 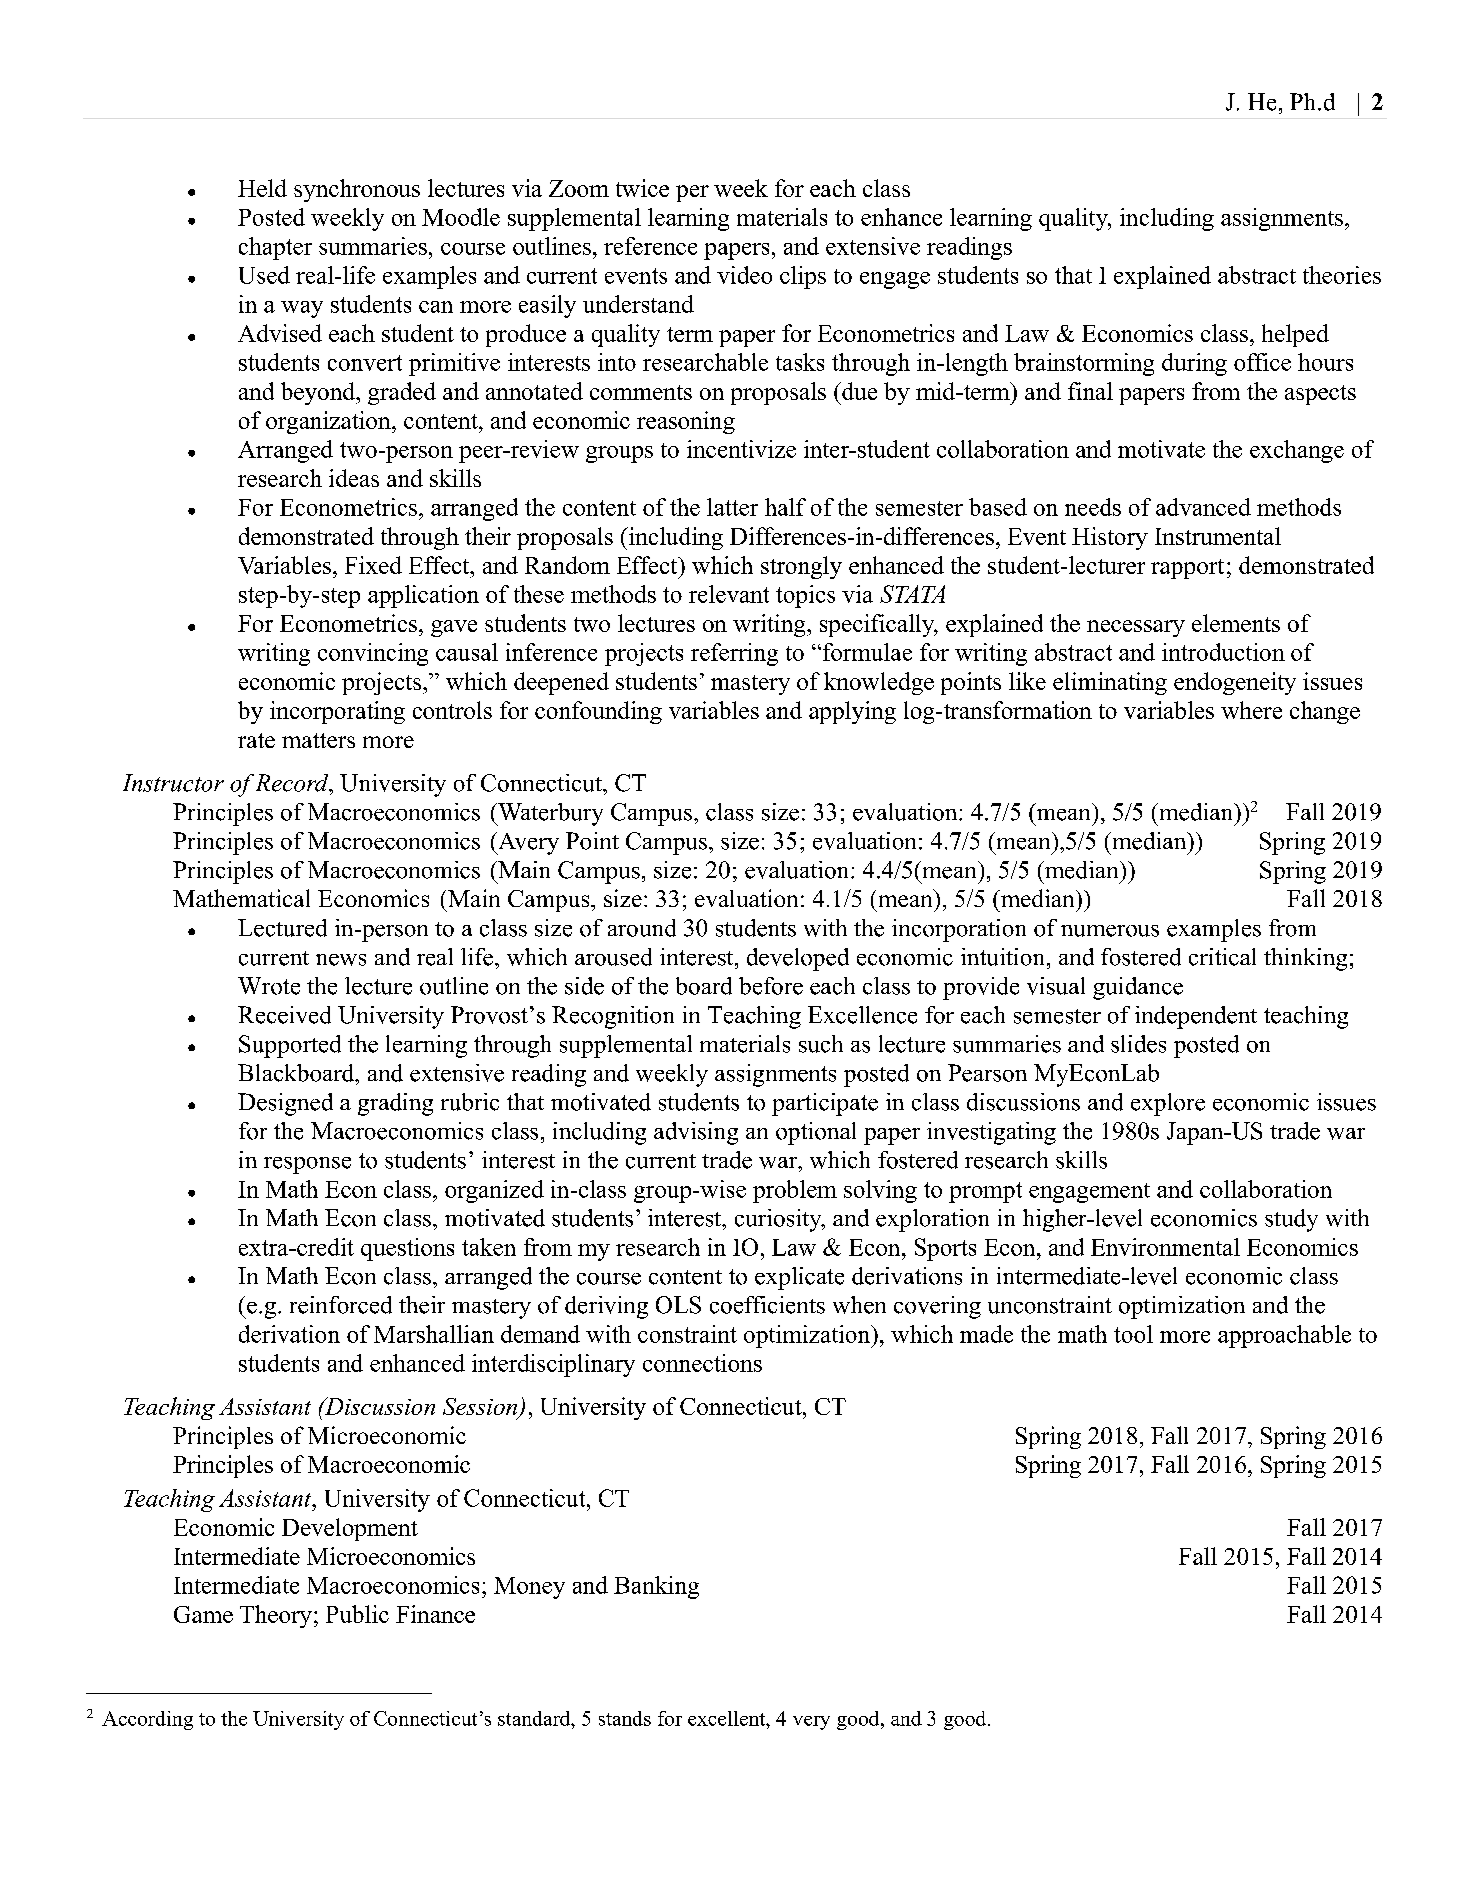 What do you see at coordinates (1222, 957) in the screenshot?
I see `critical` at bounding box center [1222, 957].
